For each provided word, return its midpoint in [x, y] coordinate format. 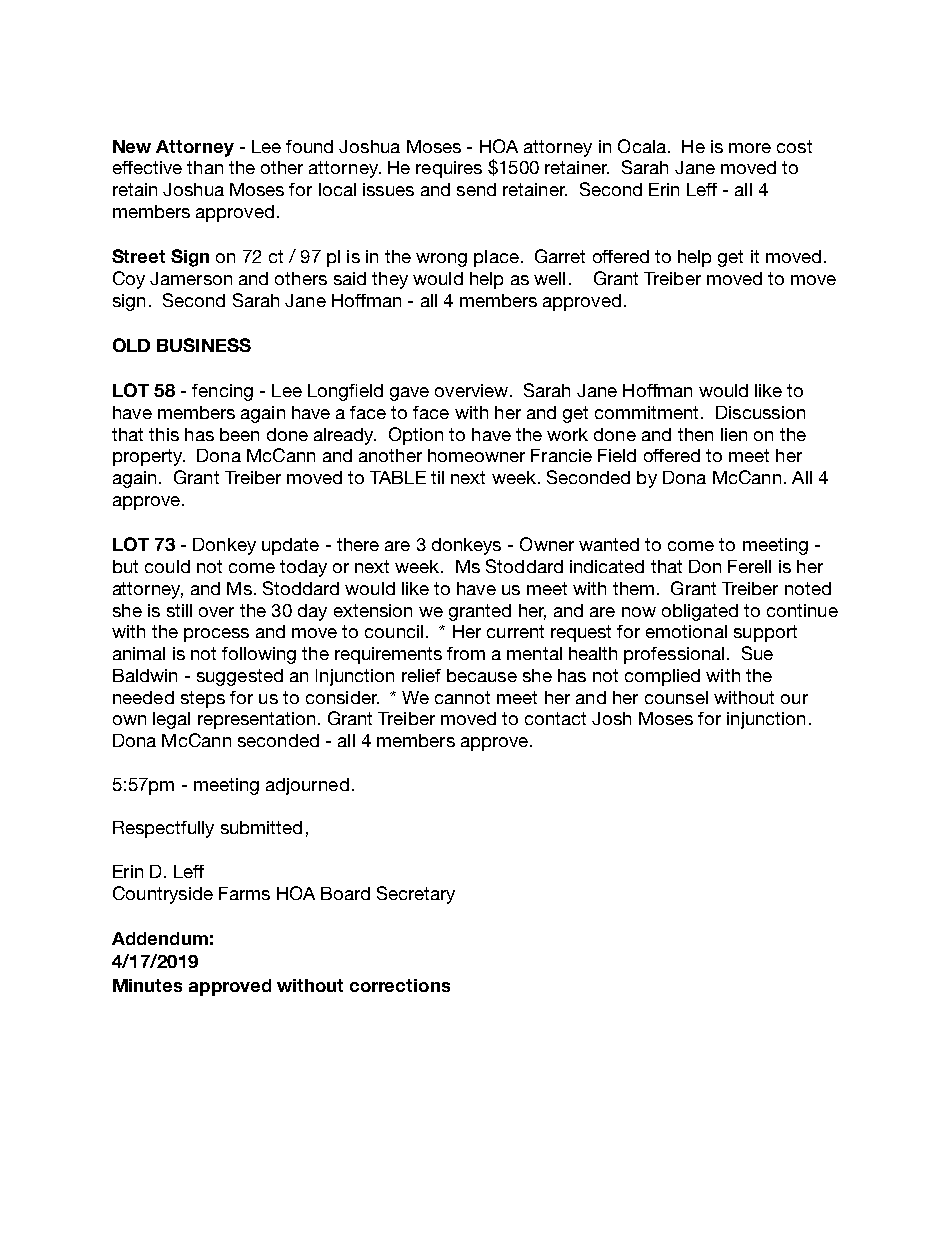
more [750, 148]
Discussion [760, 412]
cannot [462, 697]
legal [171, 720]
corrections [400, 985]
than [205, 167]
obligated [700, 612]
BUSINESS [204, 345]
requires [449, 169]
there [358, 544]
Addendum [160, 938]
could [167, 566]
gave [409, 394]
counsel [676, 697]
